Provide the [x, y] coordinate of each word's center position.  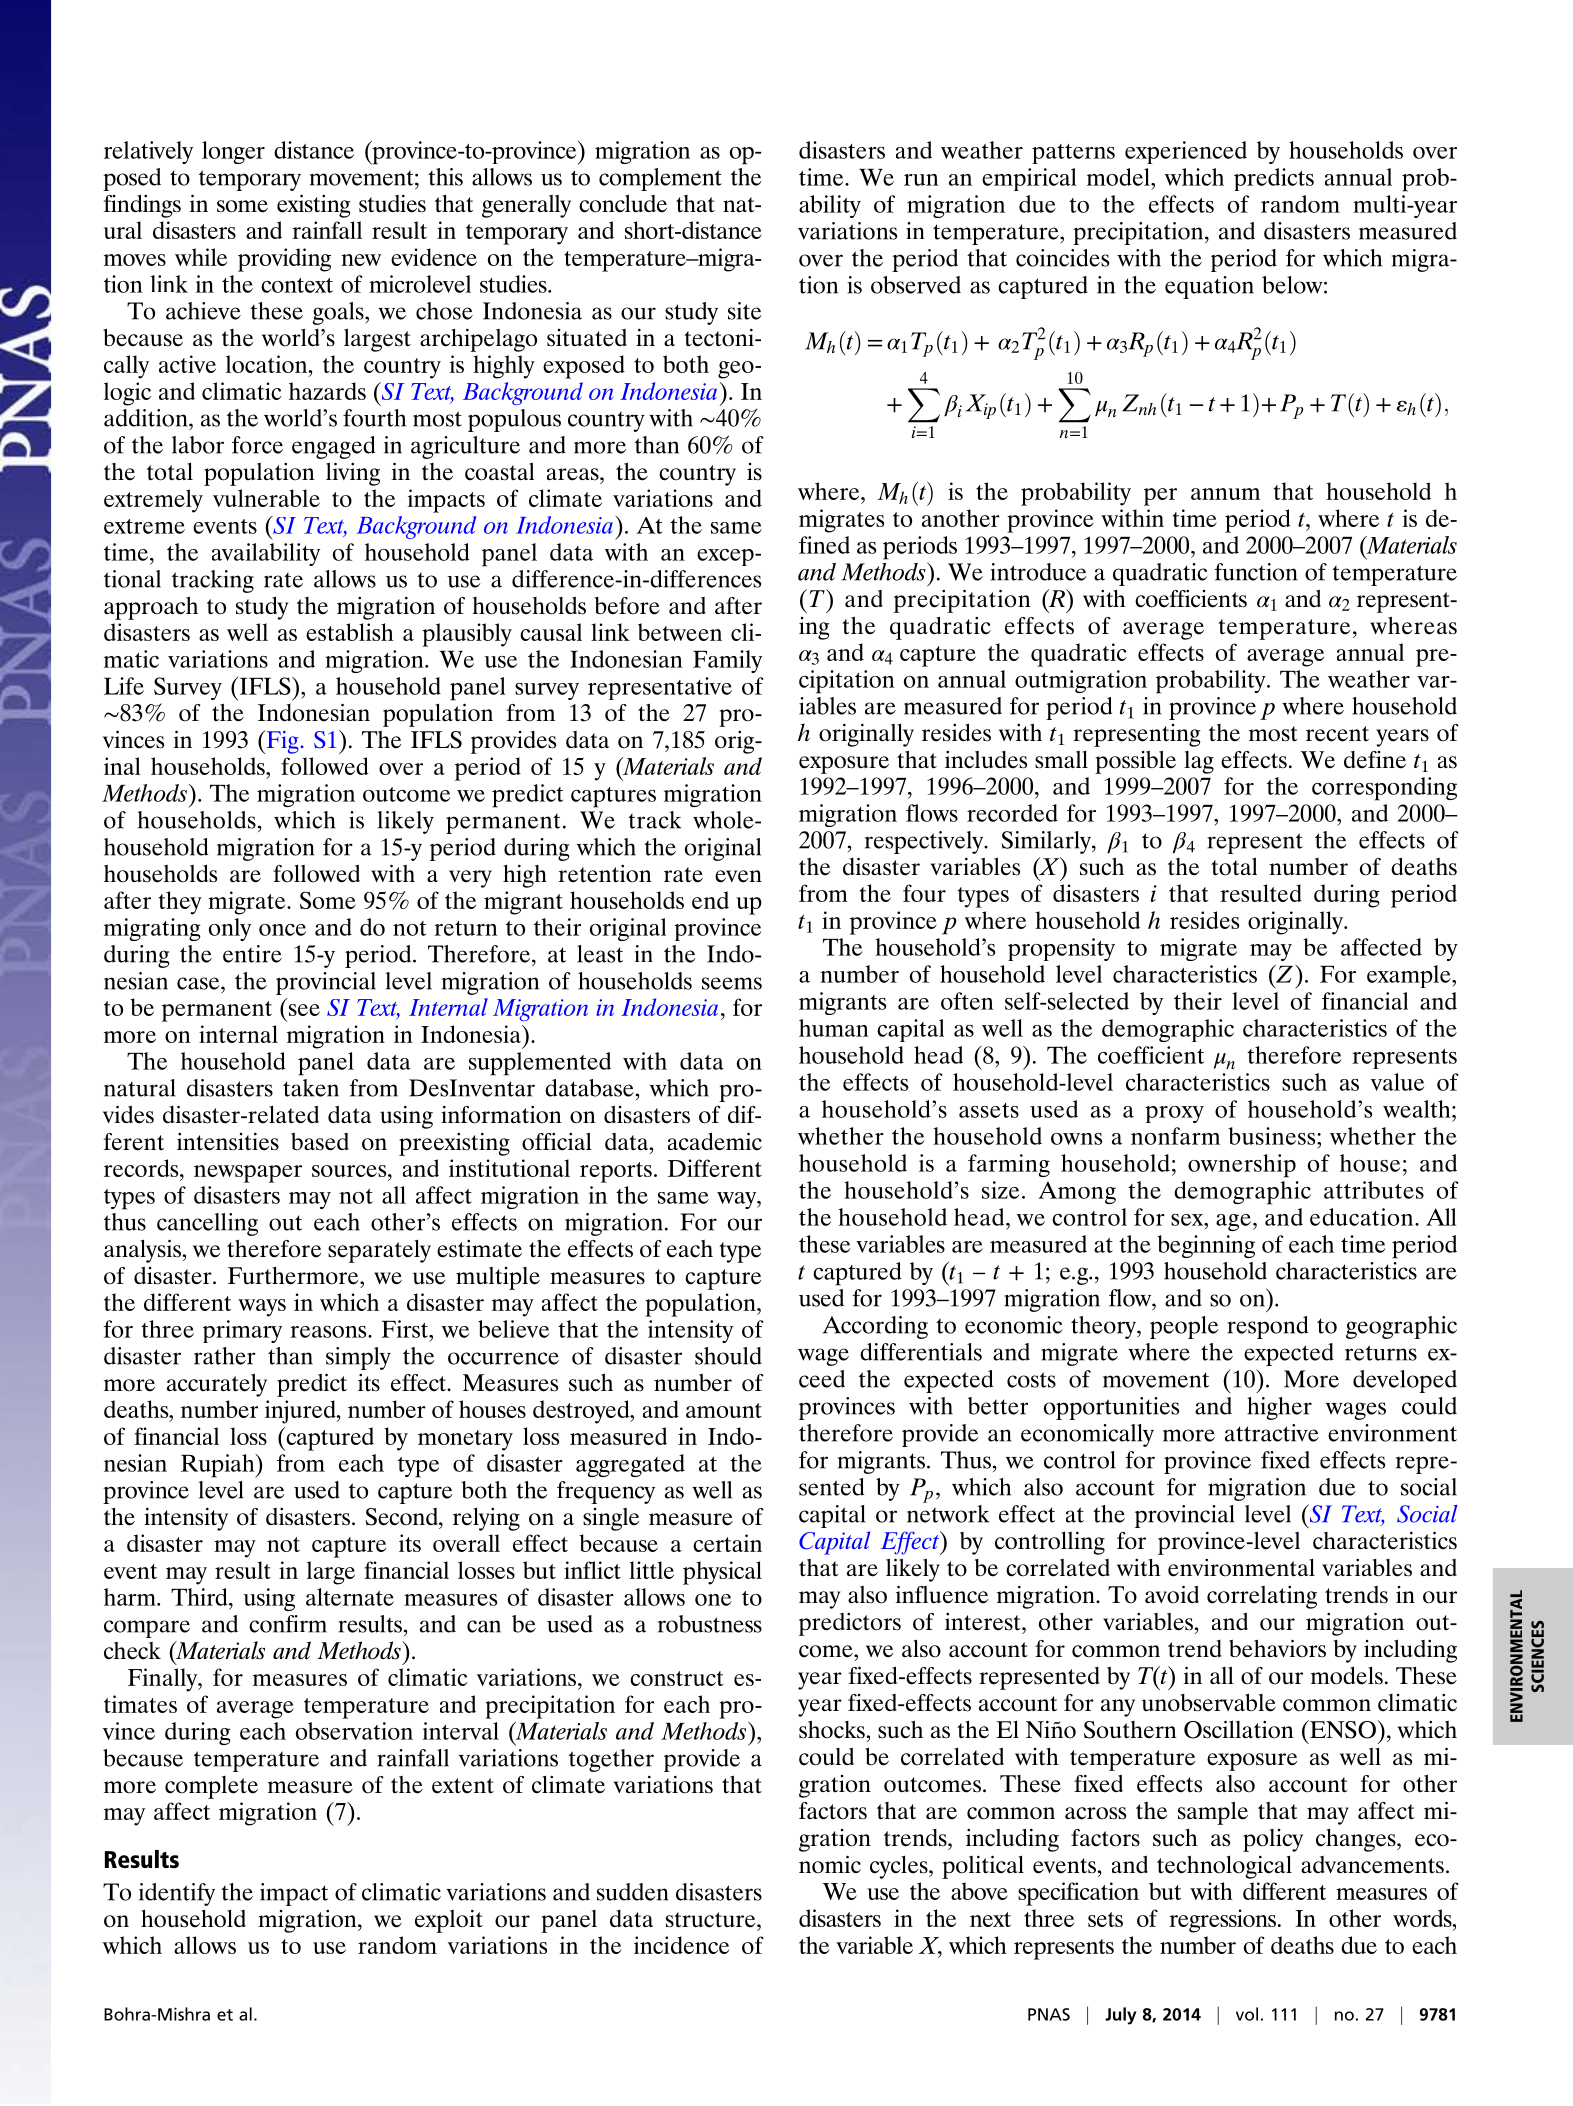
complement [660, 179]
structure [712, 1920]
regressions [1224, 1921]
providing [284, 260]
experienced [1186, 152]
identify [177, 1894]
